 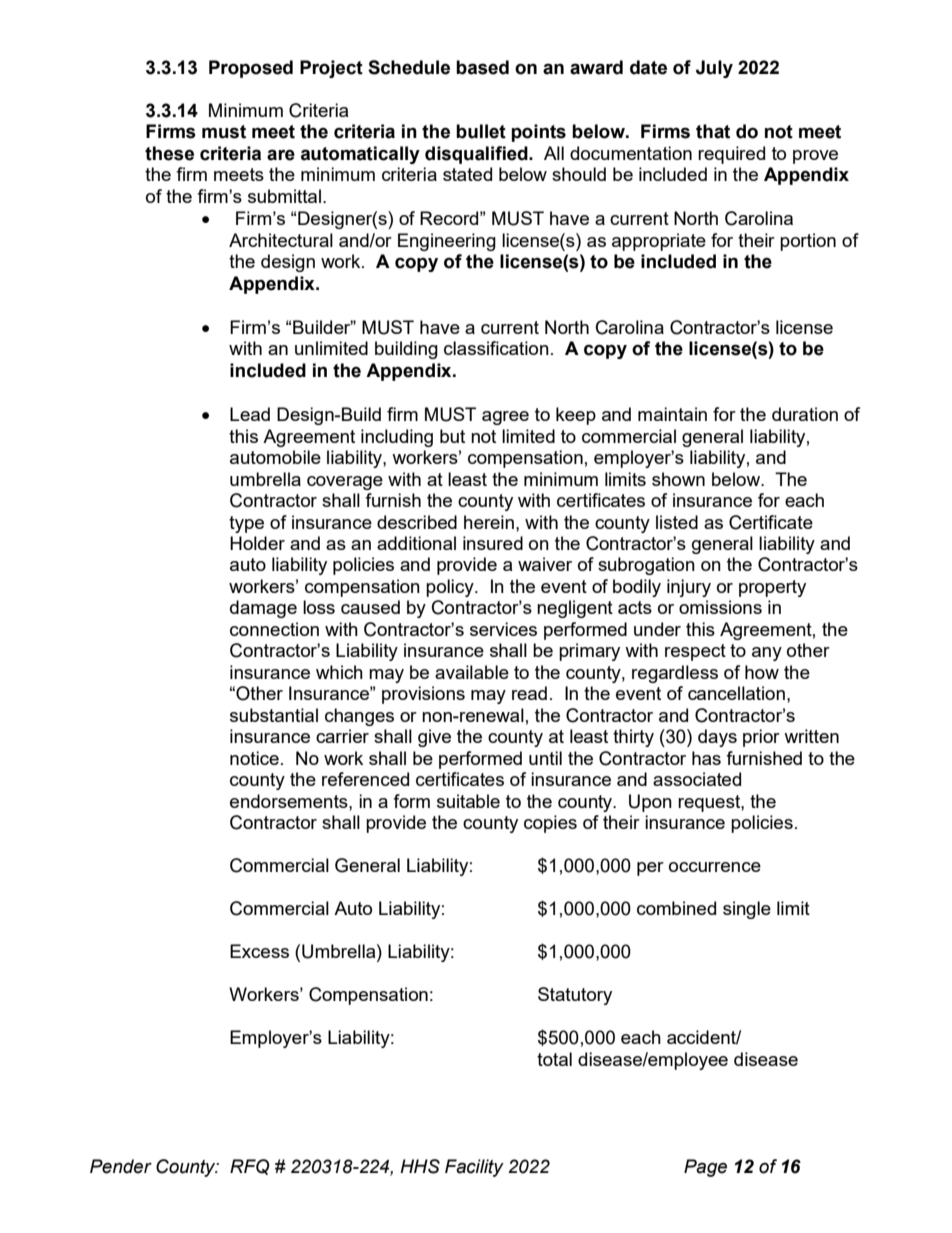 I want to click on July, so click(x=714, y=69).
